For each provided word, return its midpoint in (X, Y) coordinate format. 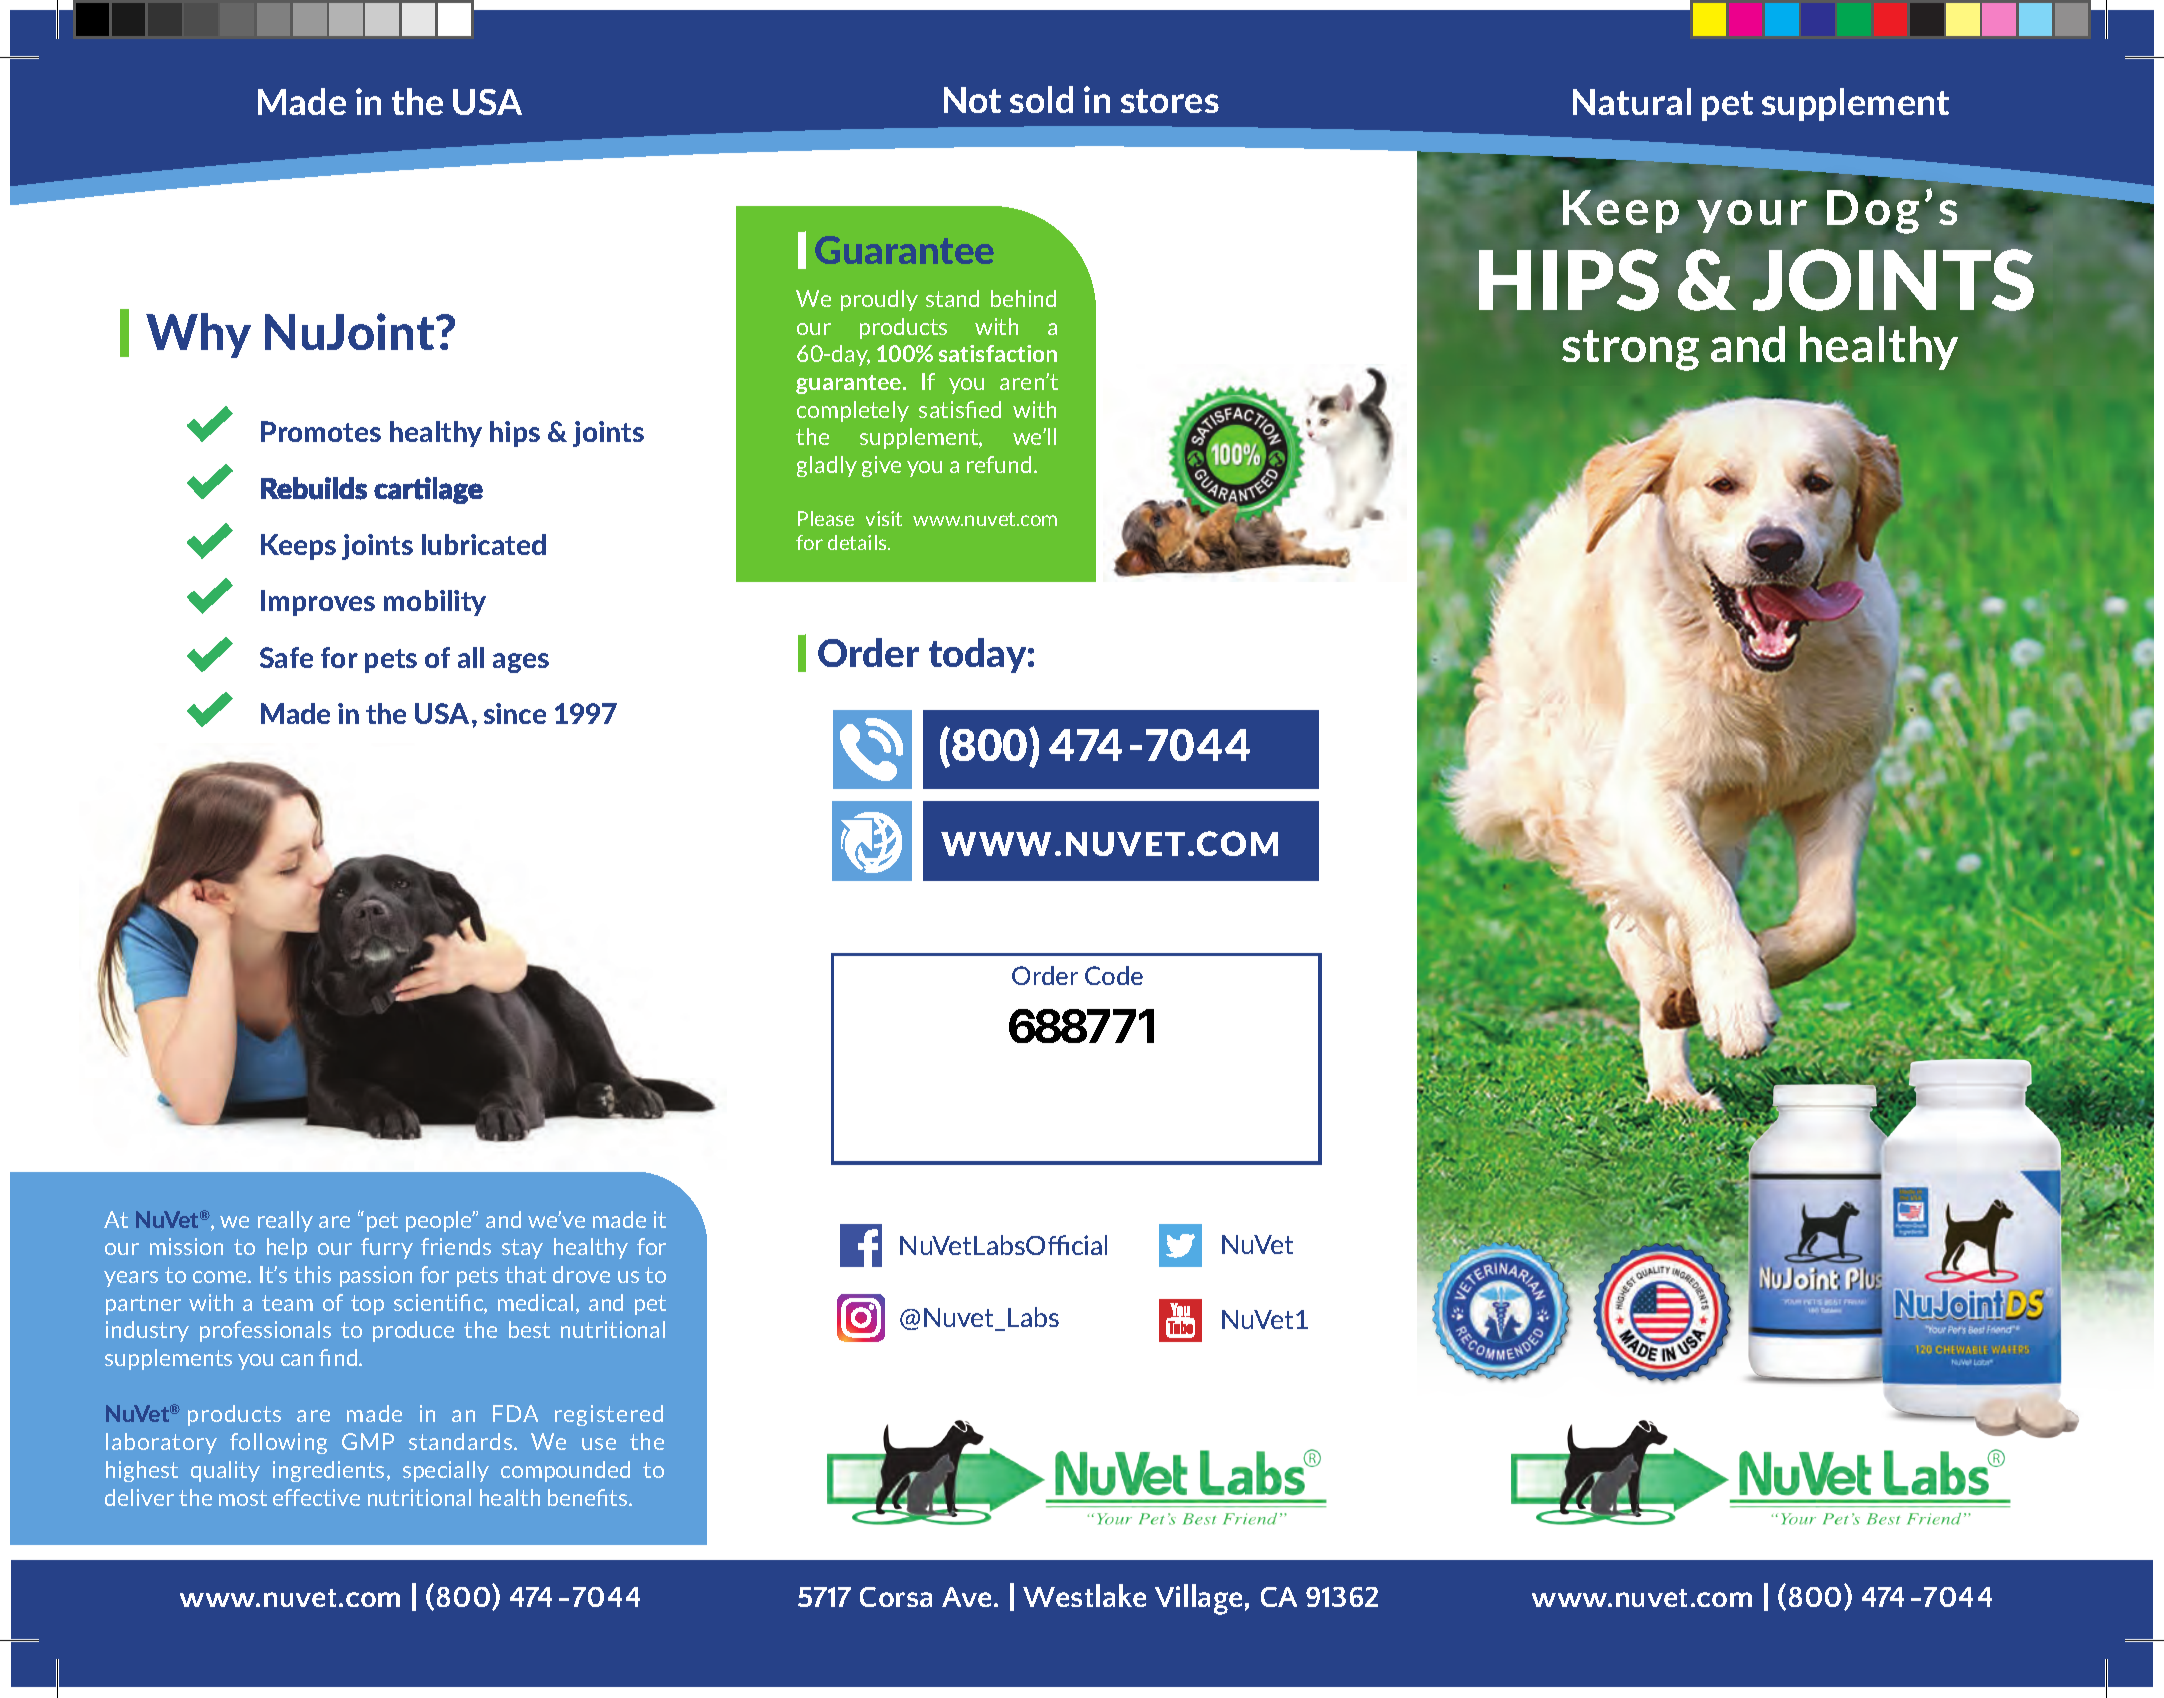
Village (1198, 1599)
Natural (1632, 101)
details (858, 542)
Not (972, 100)
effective (316, 1497)
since (515, 713)
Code (1114, 975)
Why (198, 335)
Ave (966, 1597)
